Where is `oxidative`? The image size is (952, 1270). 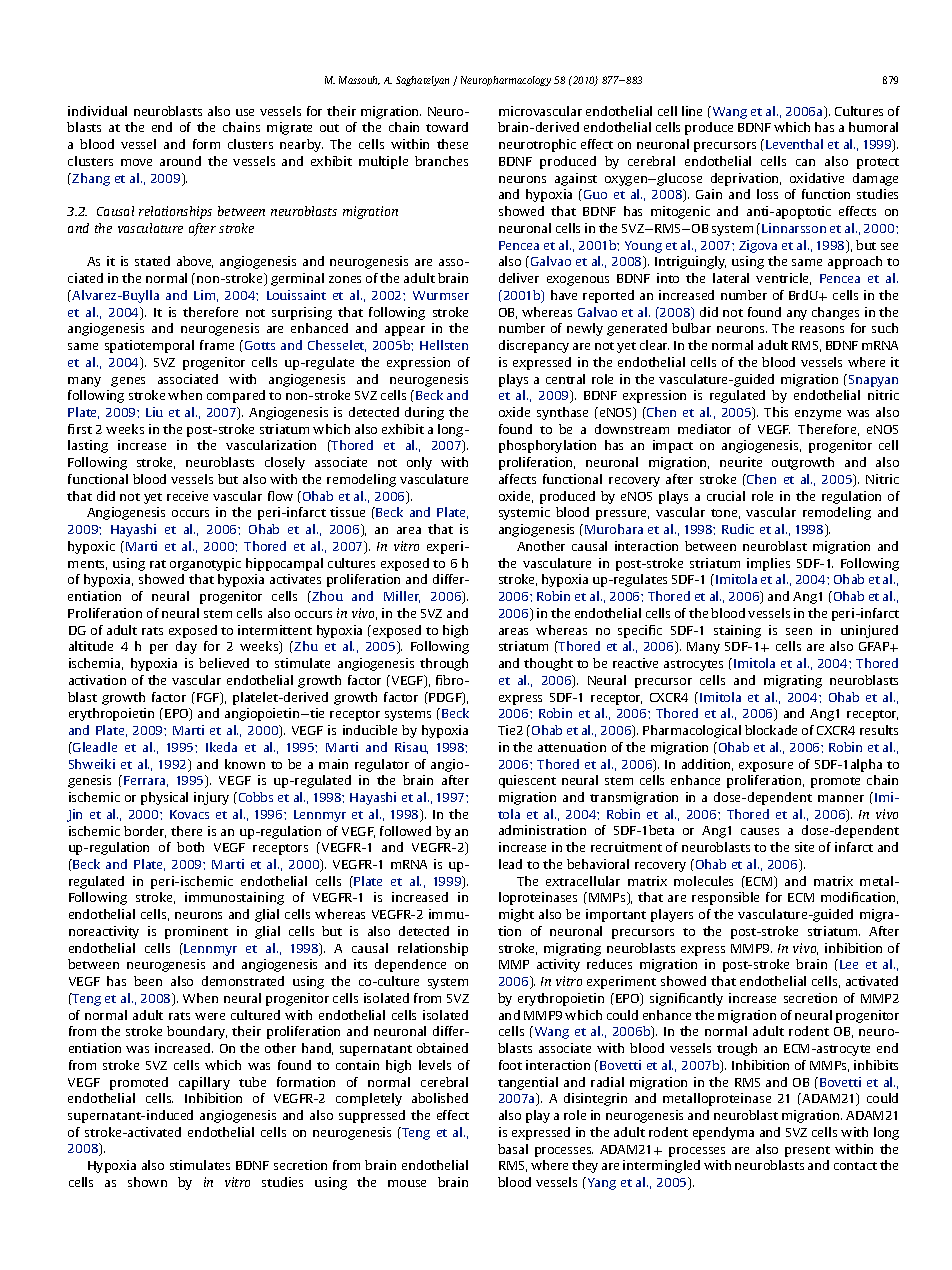
oxidative is located at coordinates (817, 178).
